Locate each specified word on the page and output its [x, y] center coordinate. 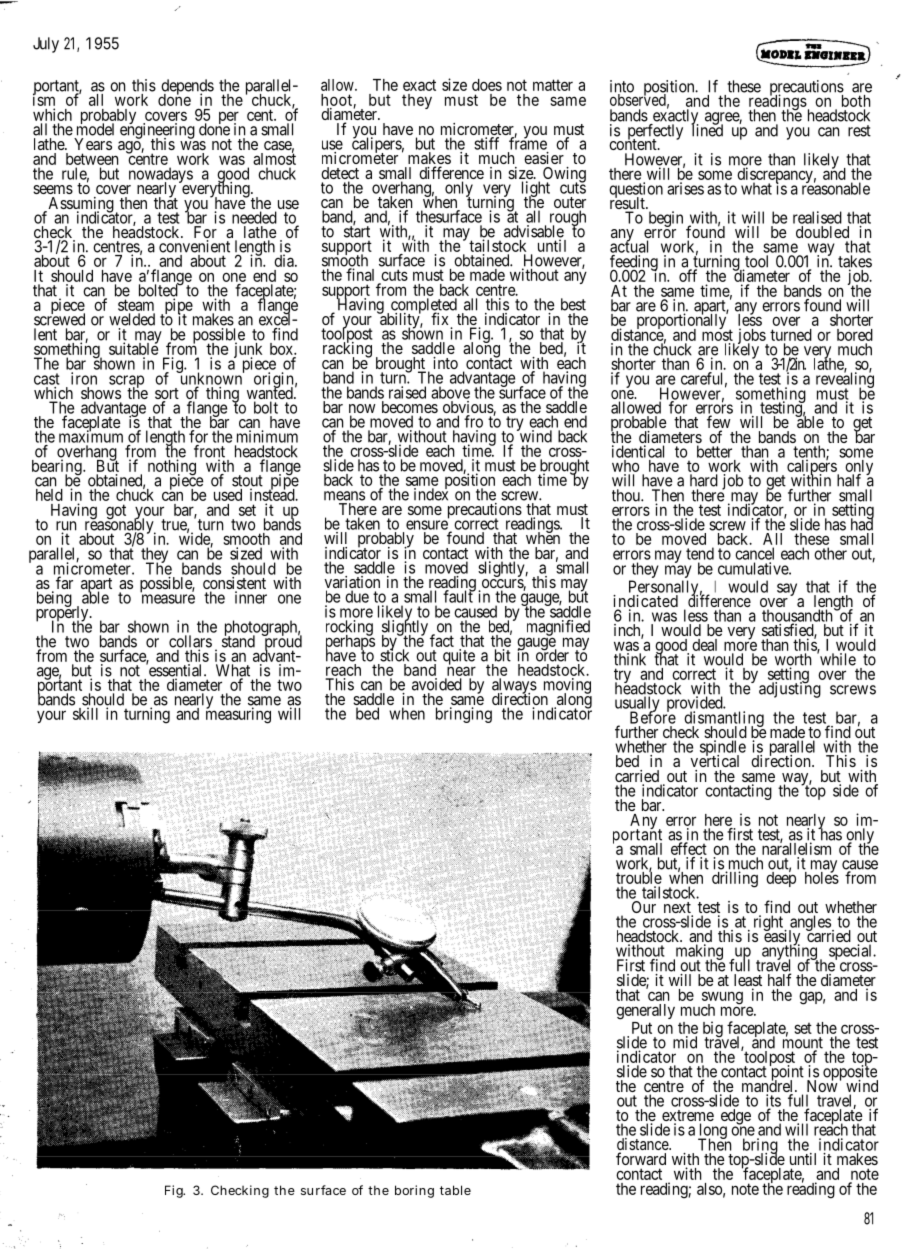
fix [439, 318]
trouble [639, 877]
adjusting [790, 689]
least [748, 981]
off [688, 275]
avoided [437, 684]
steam [136, 305]
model [95, 129]
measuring [238, 715]
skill [85, 713]
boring [414, 1191]
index [431, 494]
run [66, 527]
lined [707, 130]
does [487, 85]
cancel [754, 553]
